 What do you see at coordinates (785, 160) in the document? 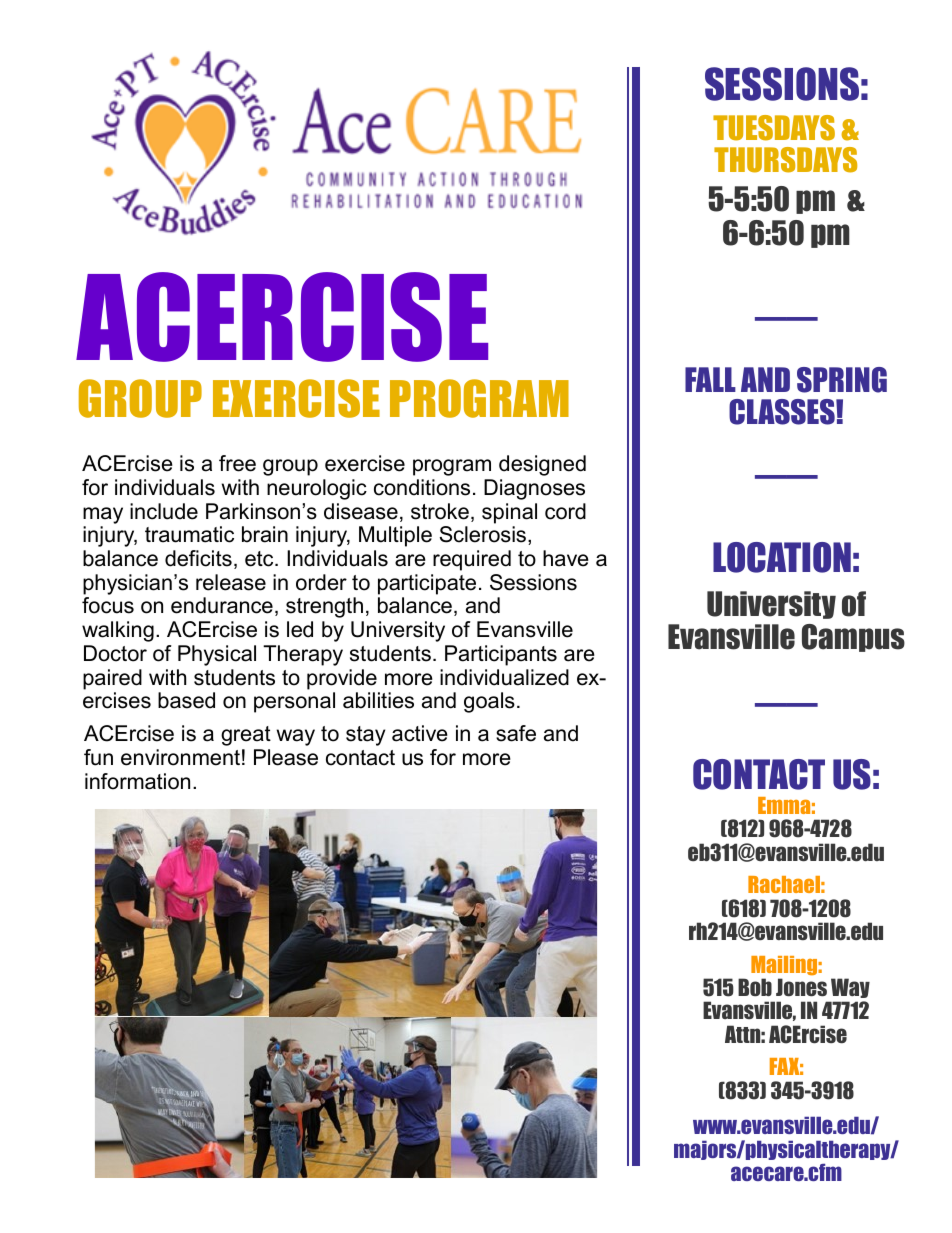
I see `THURSDAYS` at bounding box center [785, 160].
